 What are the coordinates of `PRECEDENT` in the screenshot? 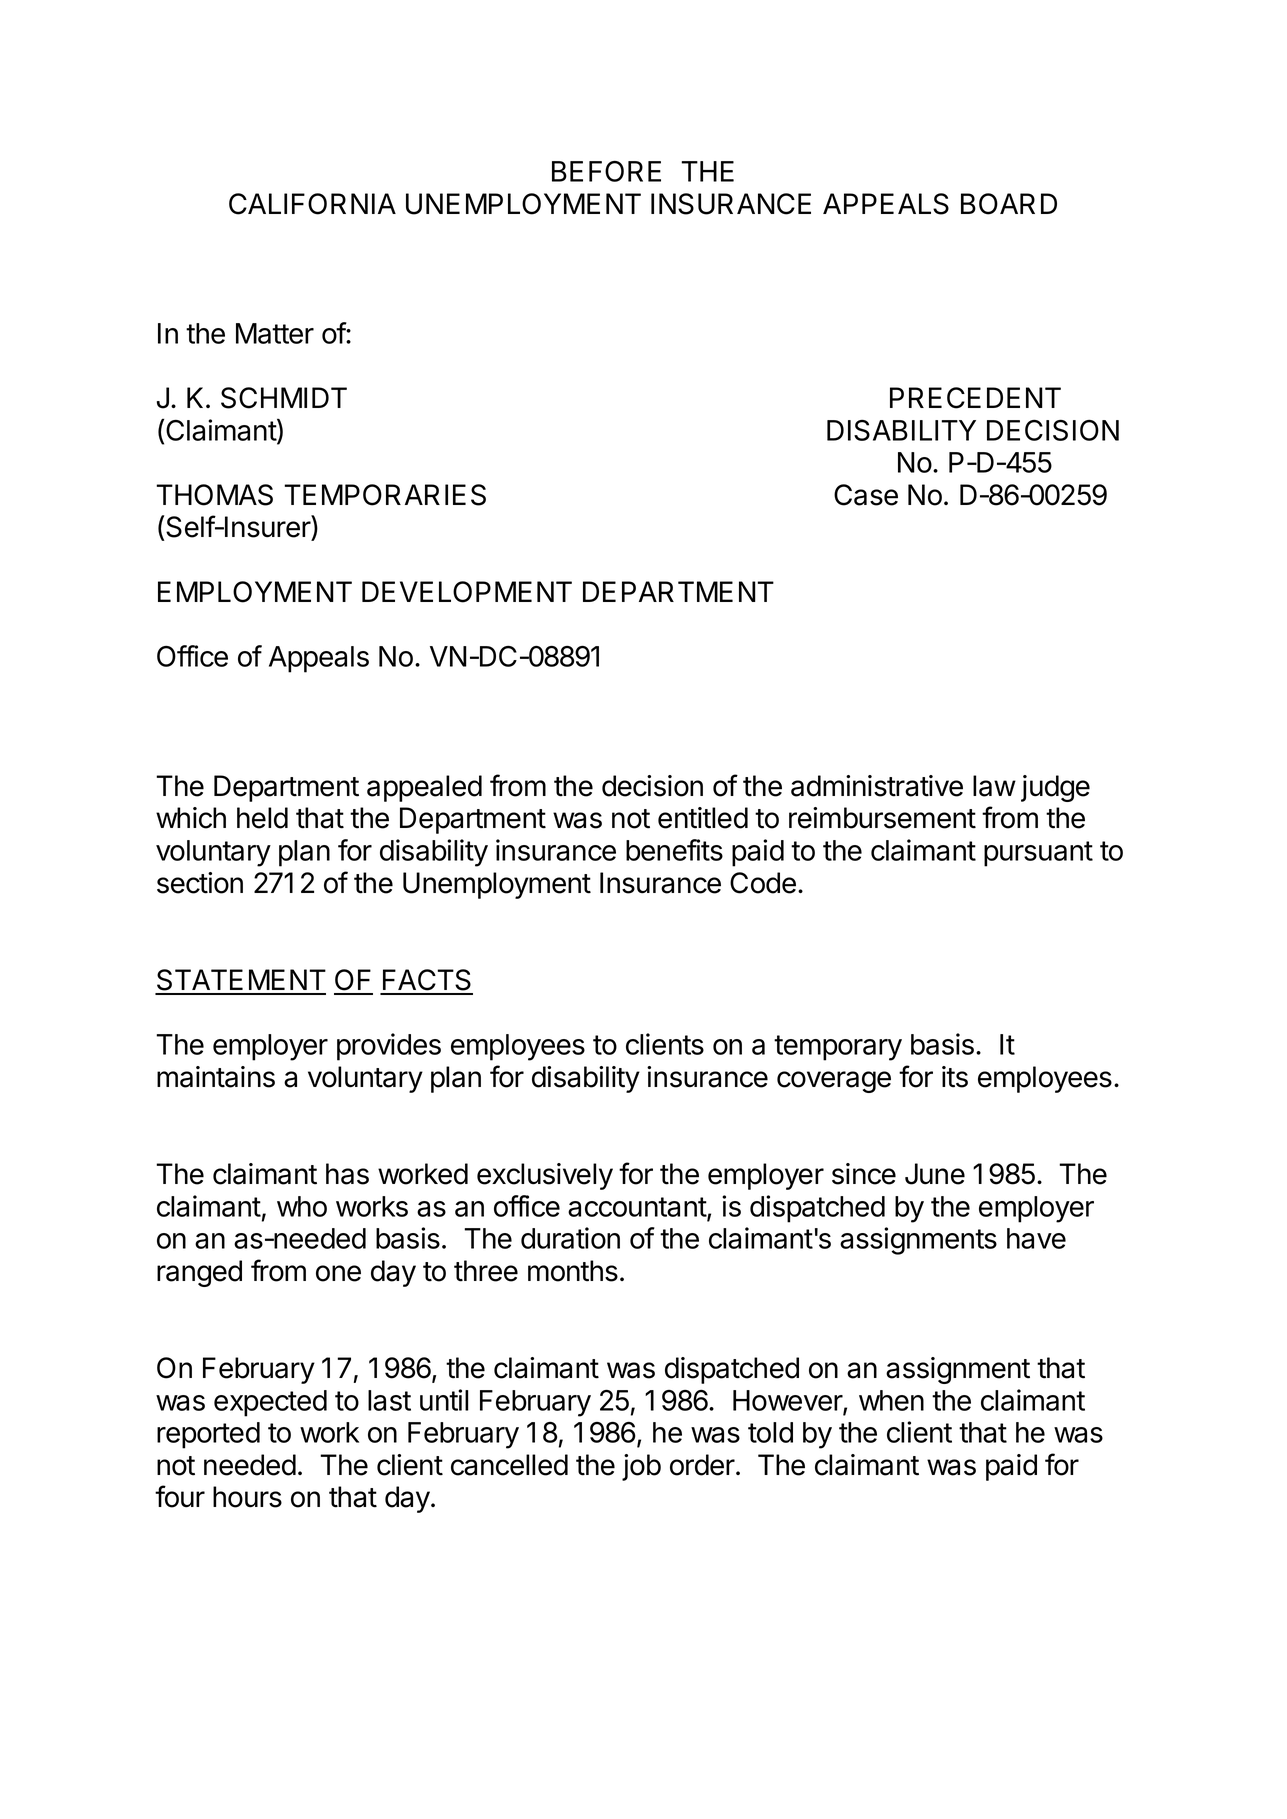 It's located at (975, 398).
